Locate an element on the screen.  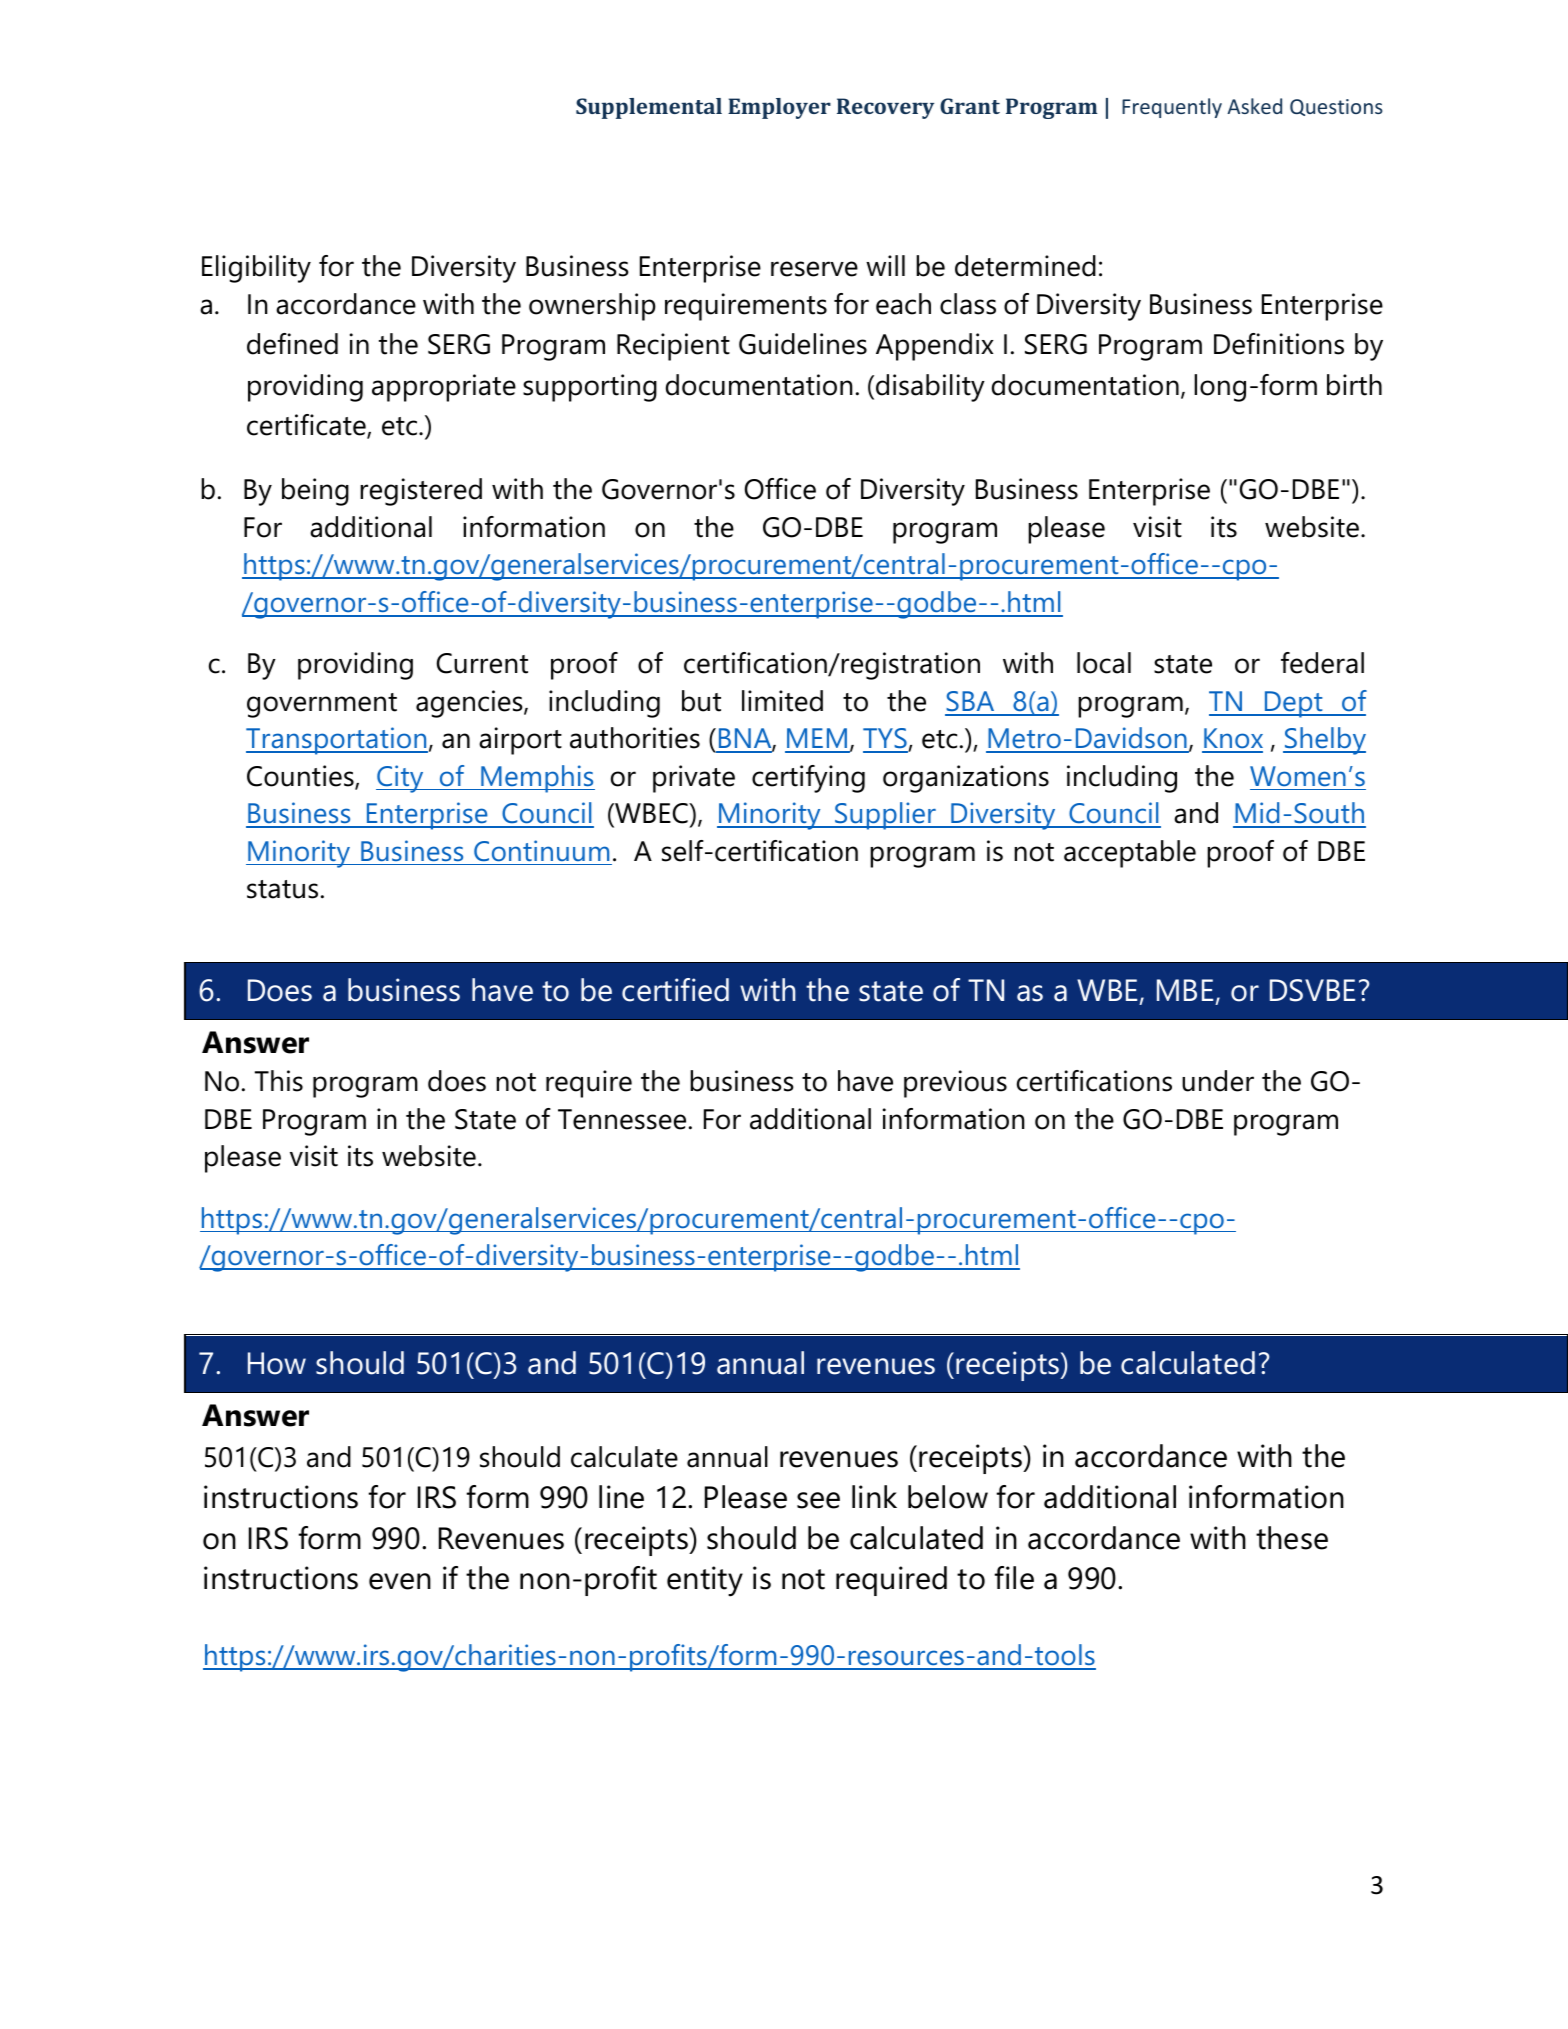
limited is located at coordinates (782, 701).
